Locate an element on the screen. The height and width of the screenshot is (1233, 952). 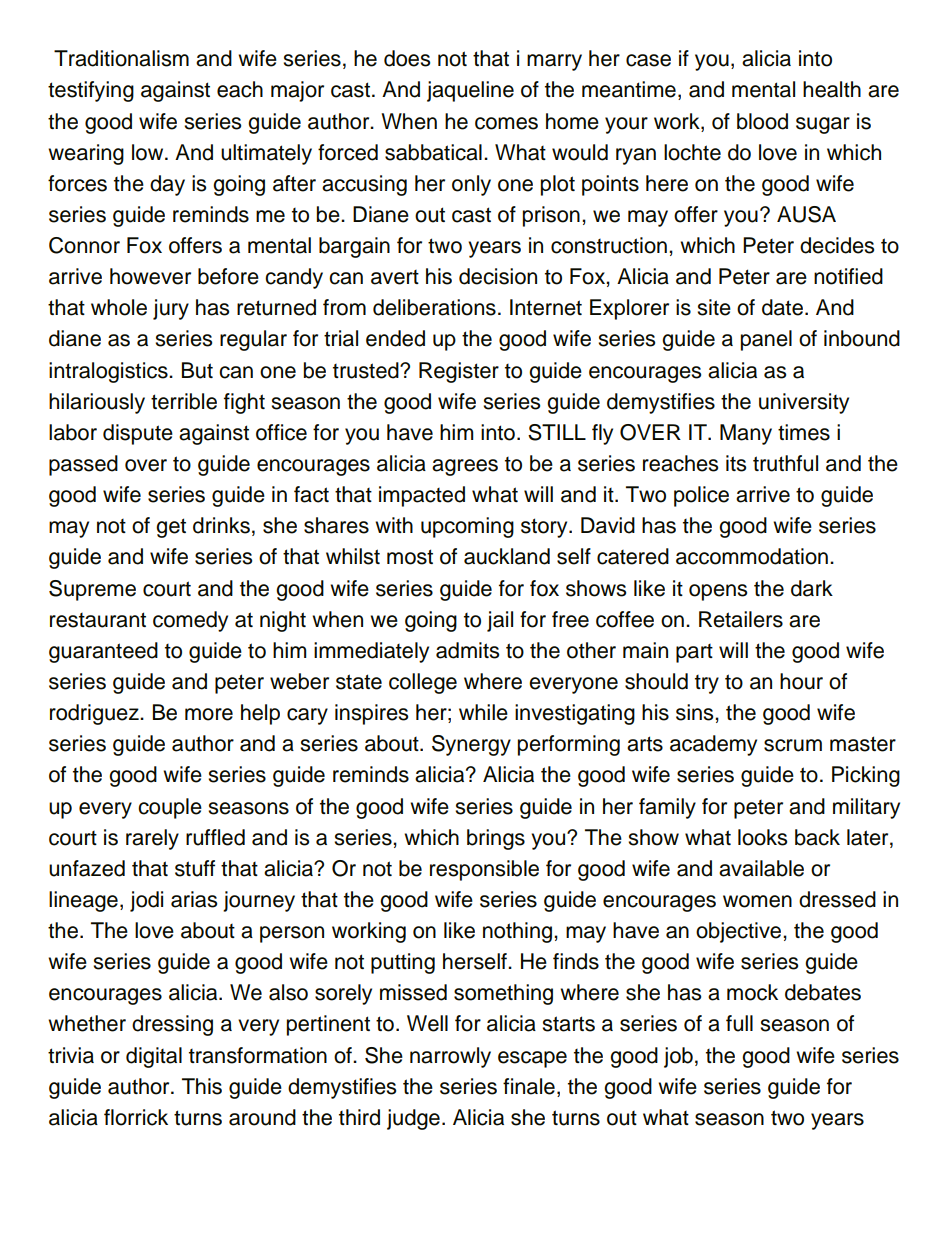
Register is located at coordinates (459, 372).
